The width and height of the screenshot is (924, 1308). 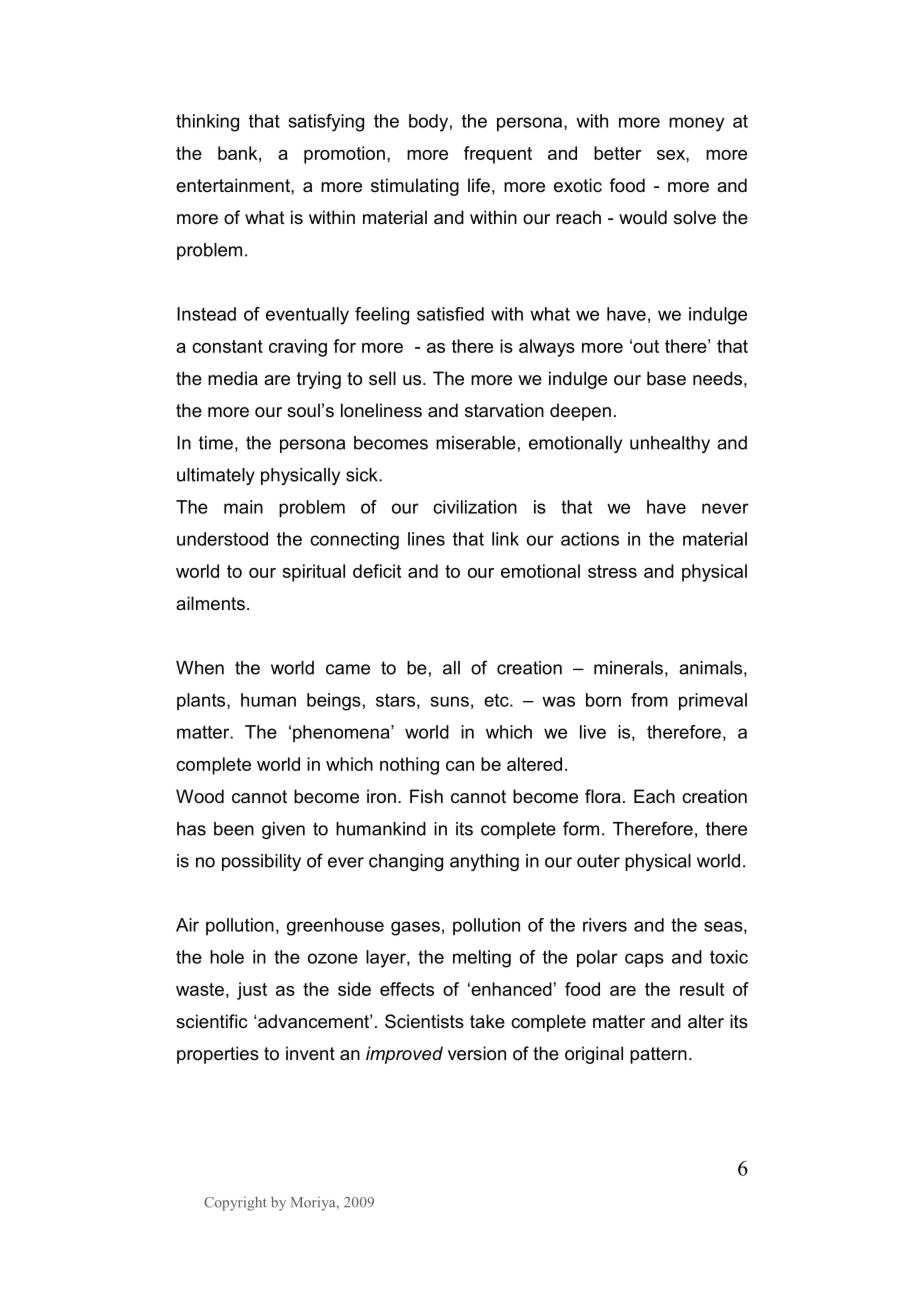 What do you see at coordinates (200, 668) in the screenshot?
I see `When` at bounding box center [200, 668].
